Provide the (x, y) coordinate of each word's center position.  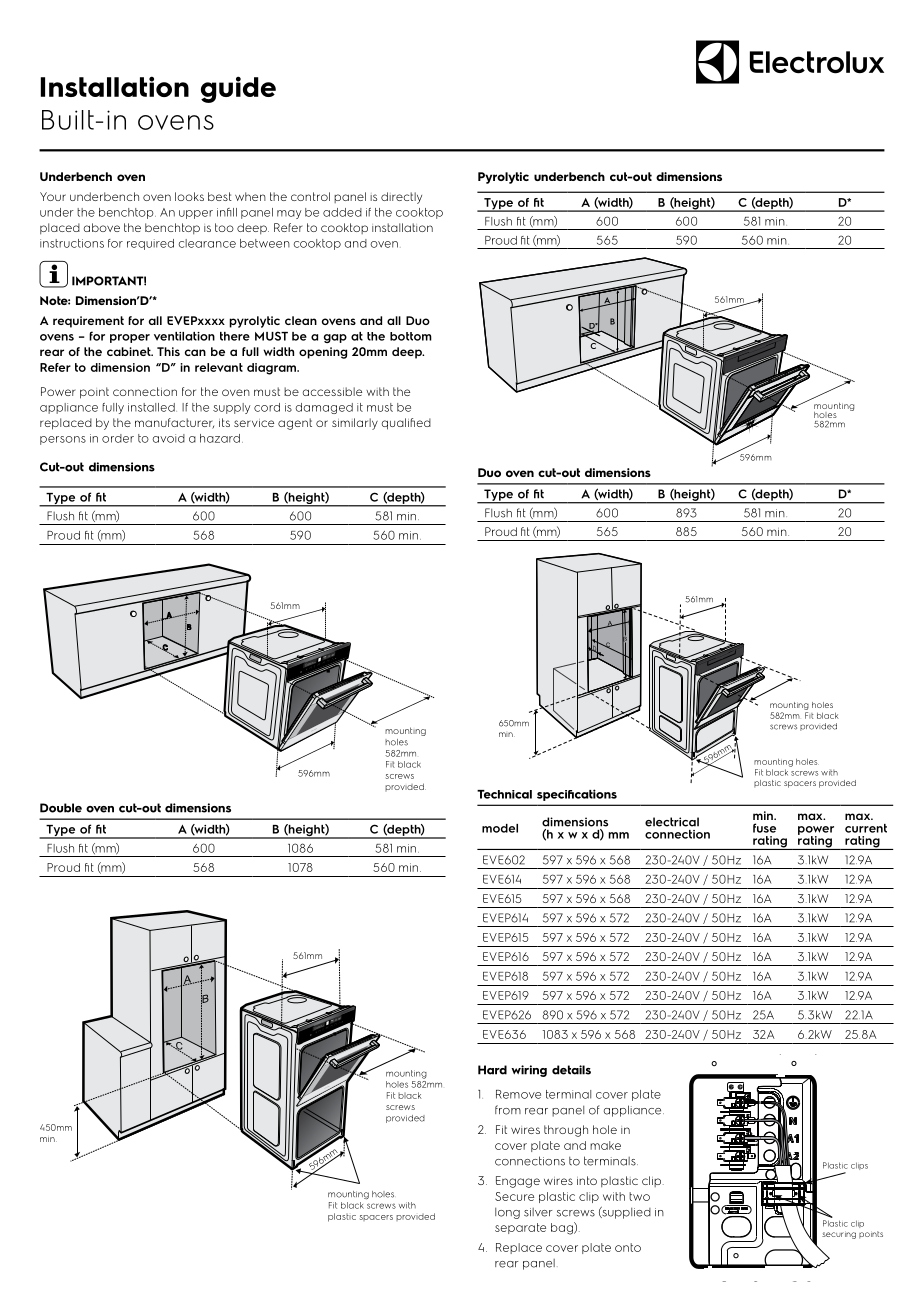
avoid (168, 438)
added (342, 212)
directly (401, 198)
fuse (764, 828)
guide (238, 89)
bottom (411, 336)
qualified (406, 424)
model (500, 828)
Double (61, 808)
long (507, 1213)
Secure (514, 1196)
